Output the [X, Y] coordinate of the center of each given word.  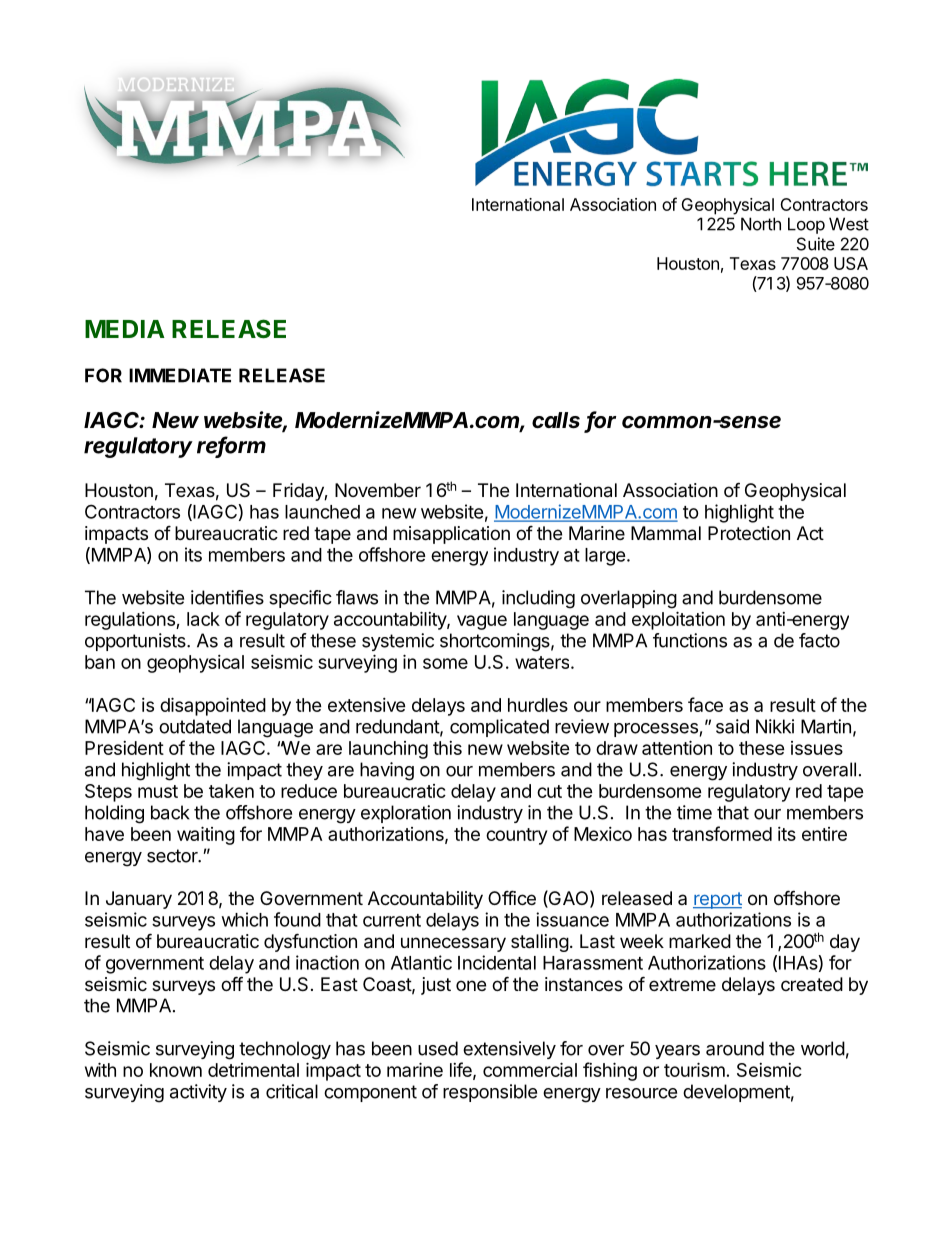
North [761, 224]
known [176, 1070]
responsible [490, 1093]
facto [819, 640]
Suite [816, 244]
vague [482, 622]
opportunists [136, 642]
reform [231, 446]
